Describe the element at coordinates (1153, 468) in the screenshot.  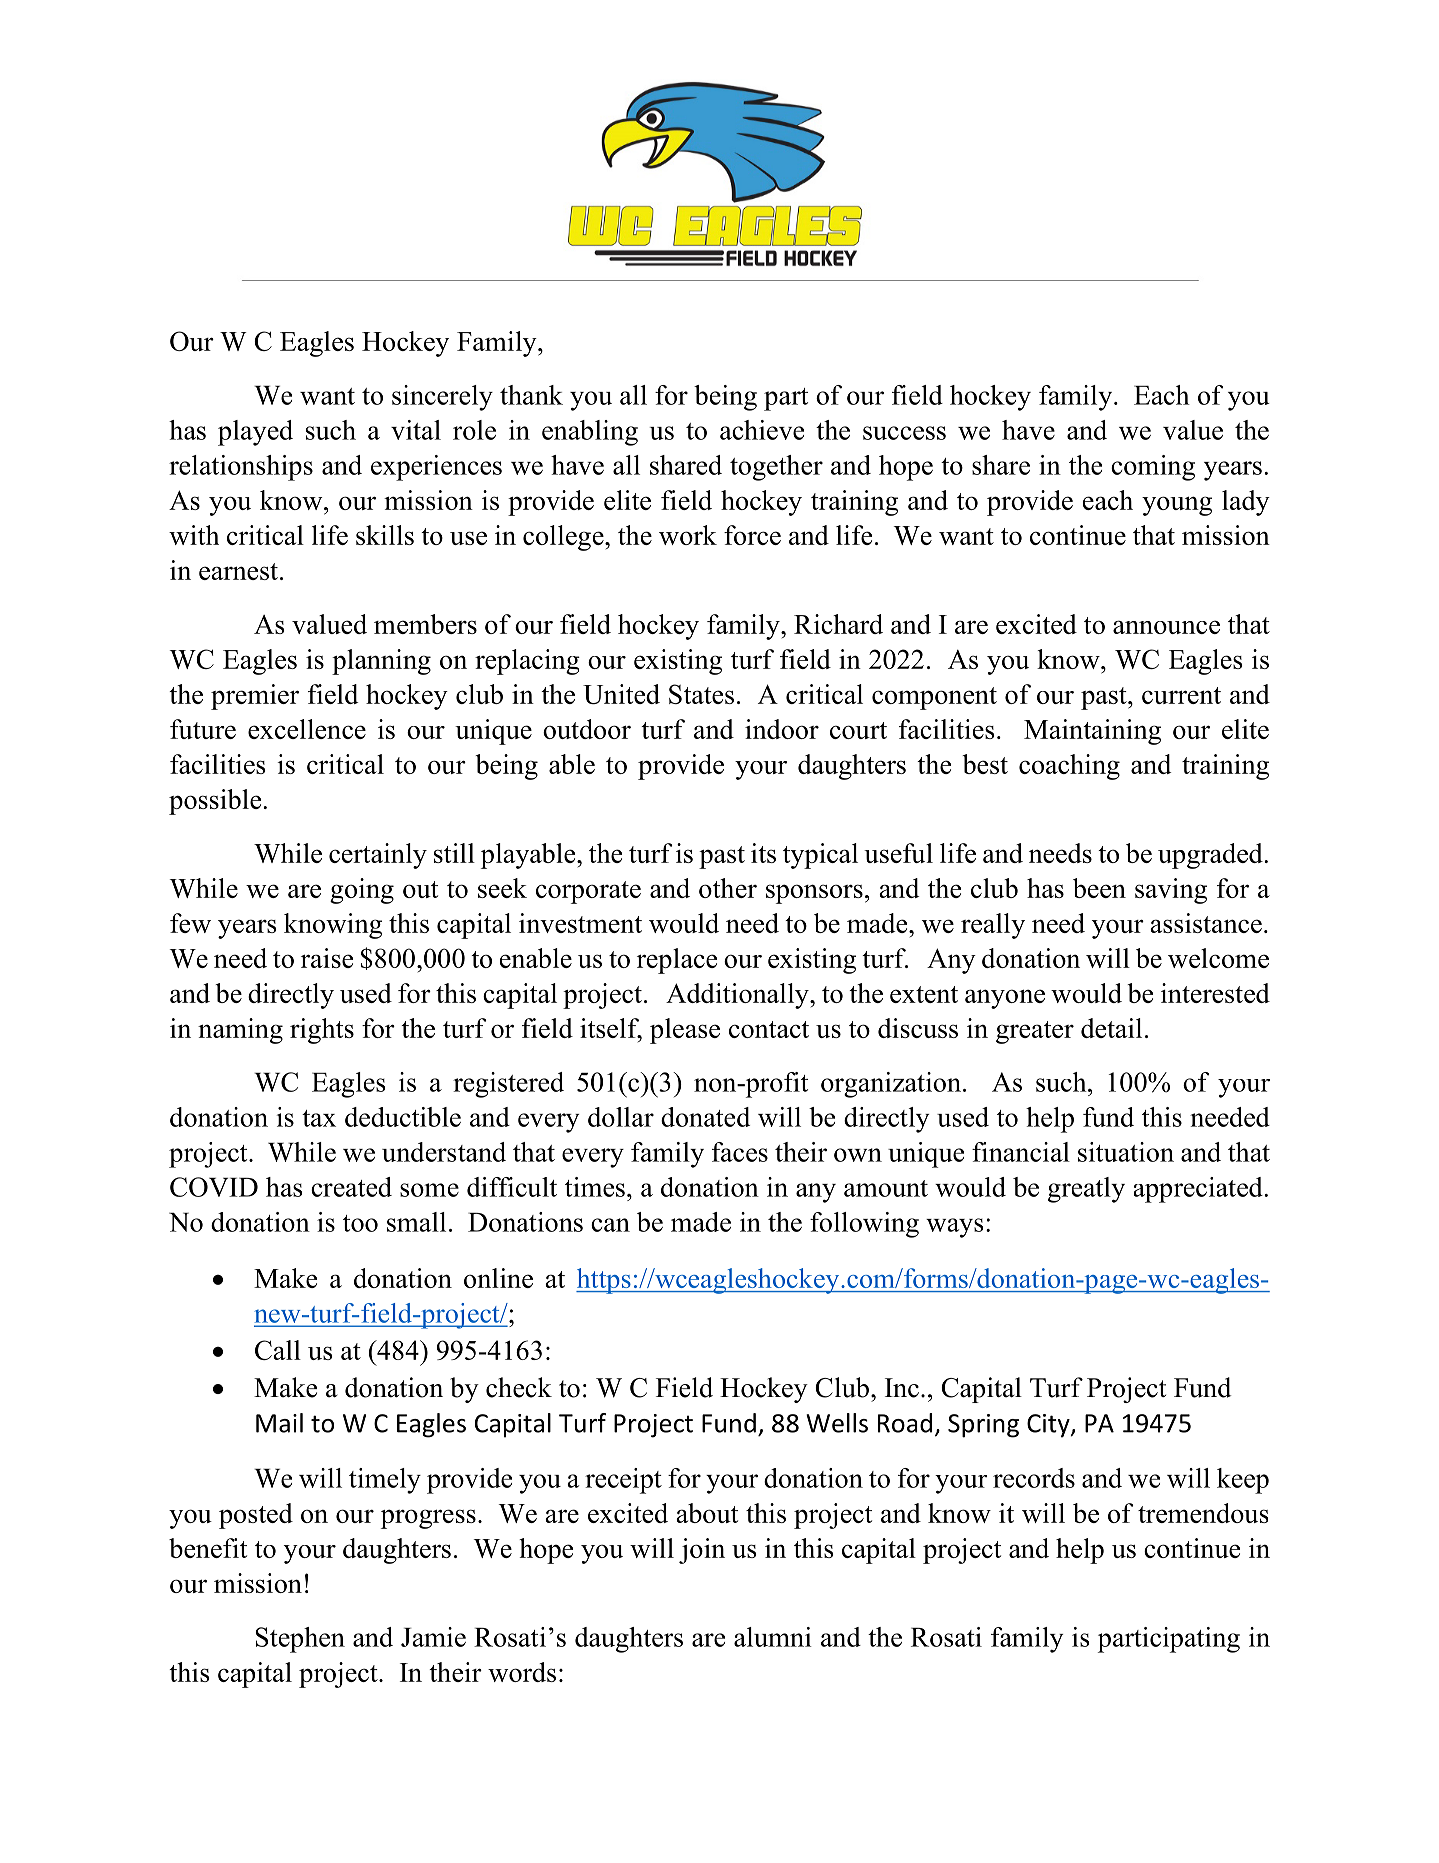
I see `coming` at that location.
